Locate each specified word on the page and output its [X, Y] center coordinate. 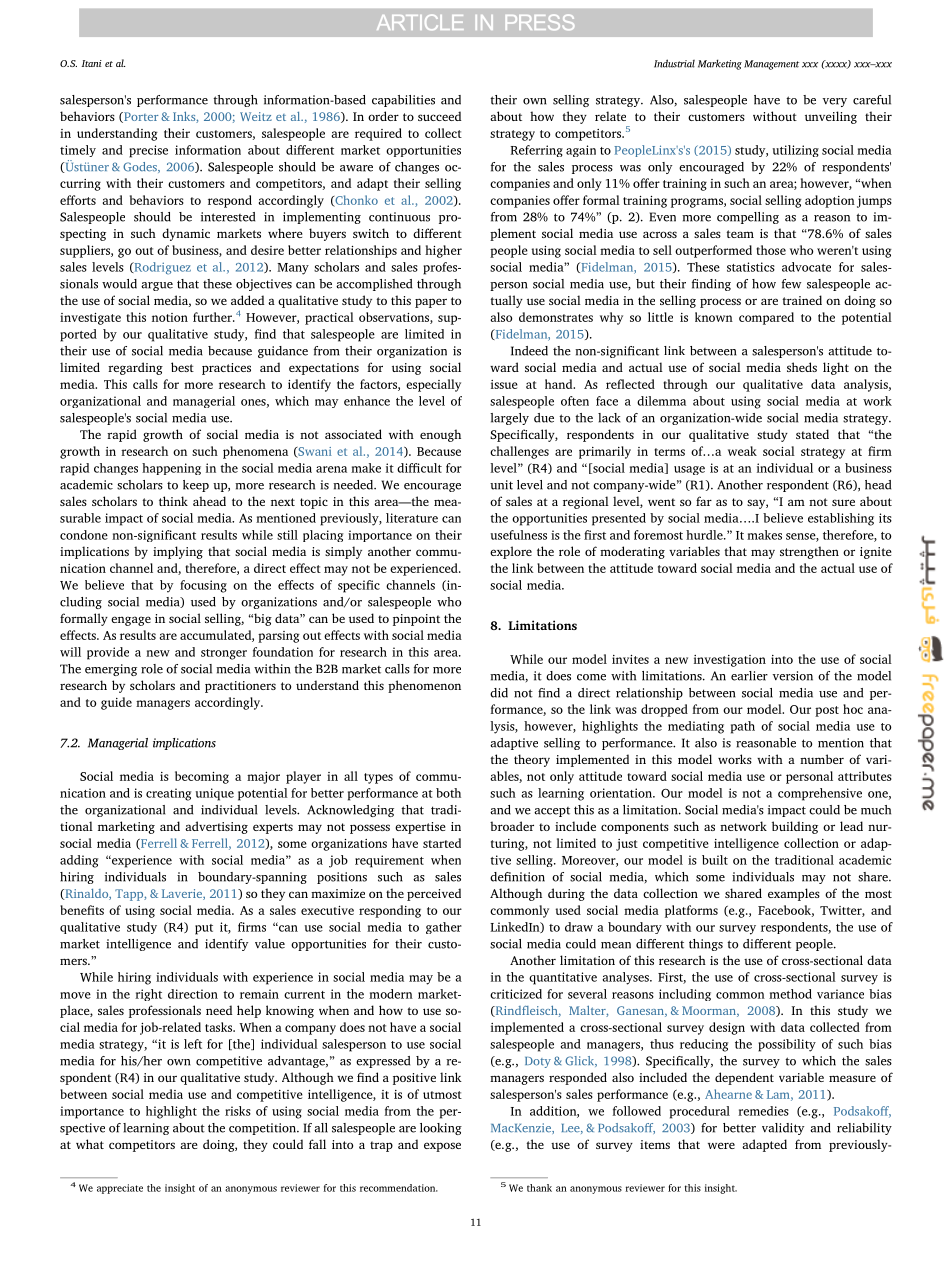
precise [148, 151]
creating [168, 794]
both [448, 793]
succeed [439, 116]
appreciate [120, 1189]
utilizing [796, 151]
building [795, 827]
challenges [519, 452]
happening [171, 469]
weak [742, 451]
